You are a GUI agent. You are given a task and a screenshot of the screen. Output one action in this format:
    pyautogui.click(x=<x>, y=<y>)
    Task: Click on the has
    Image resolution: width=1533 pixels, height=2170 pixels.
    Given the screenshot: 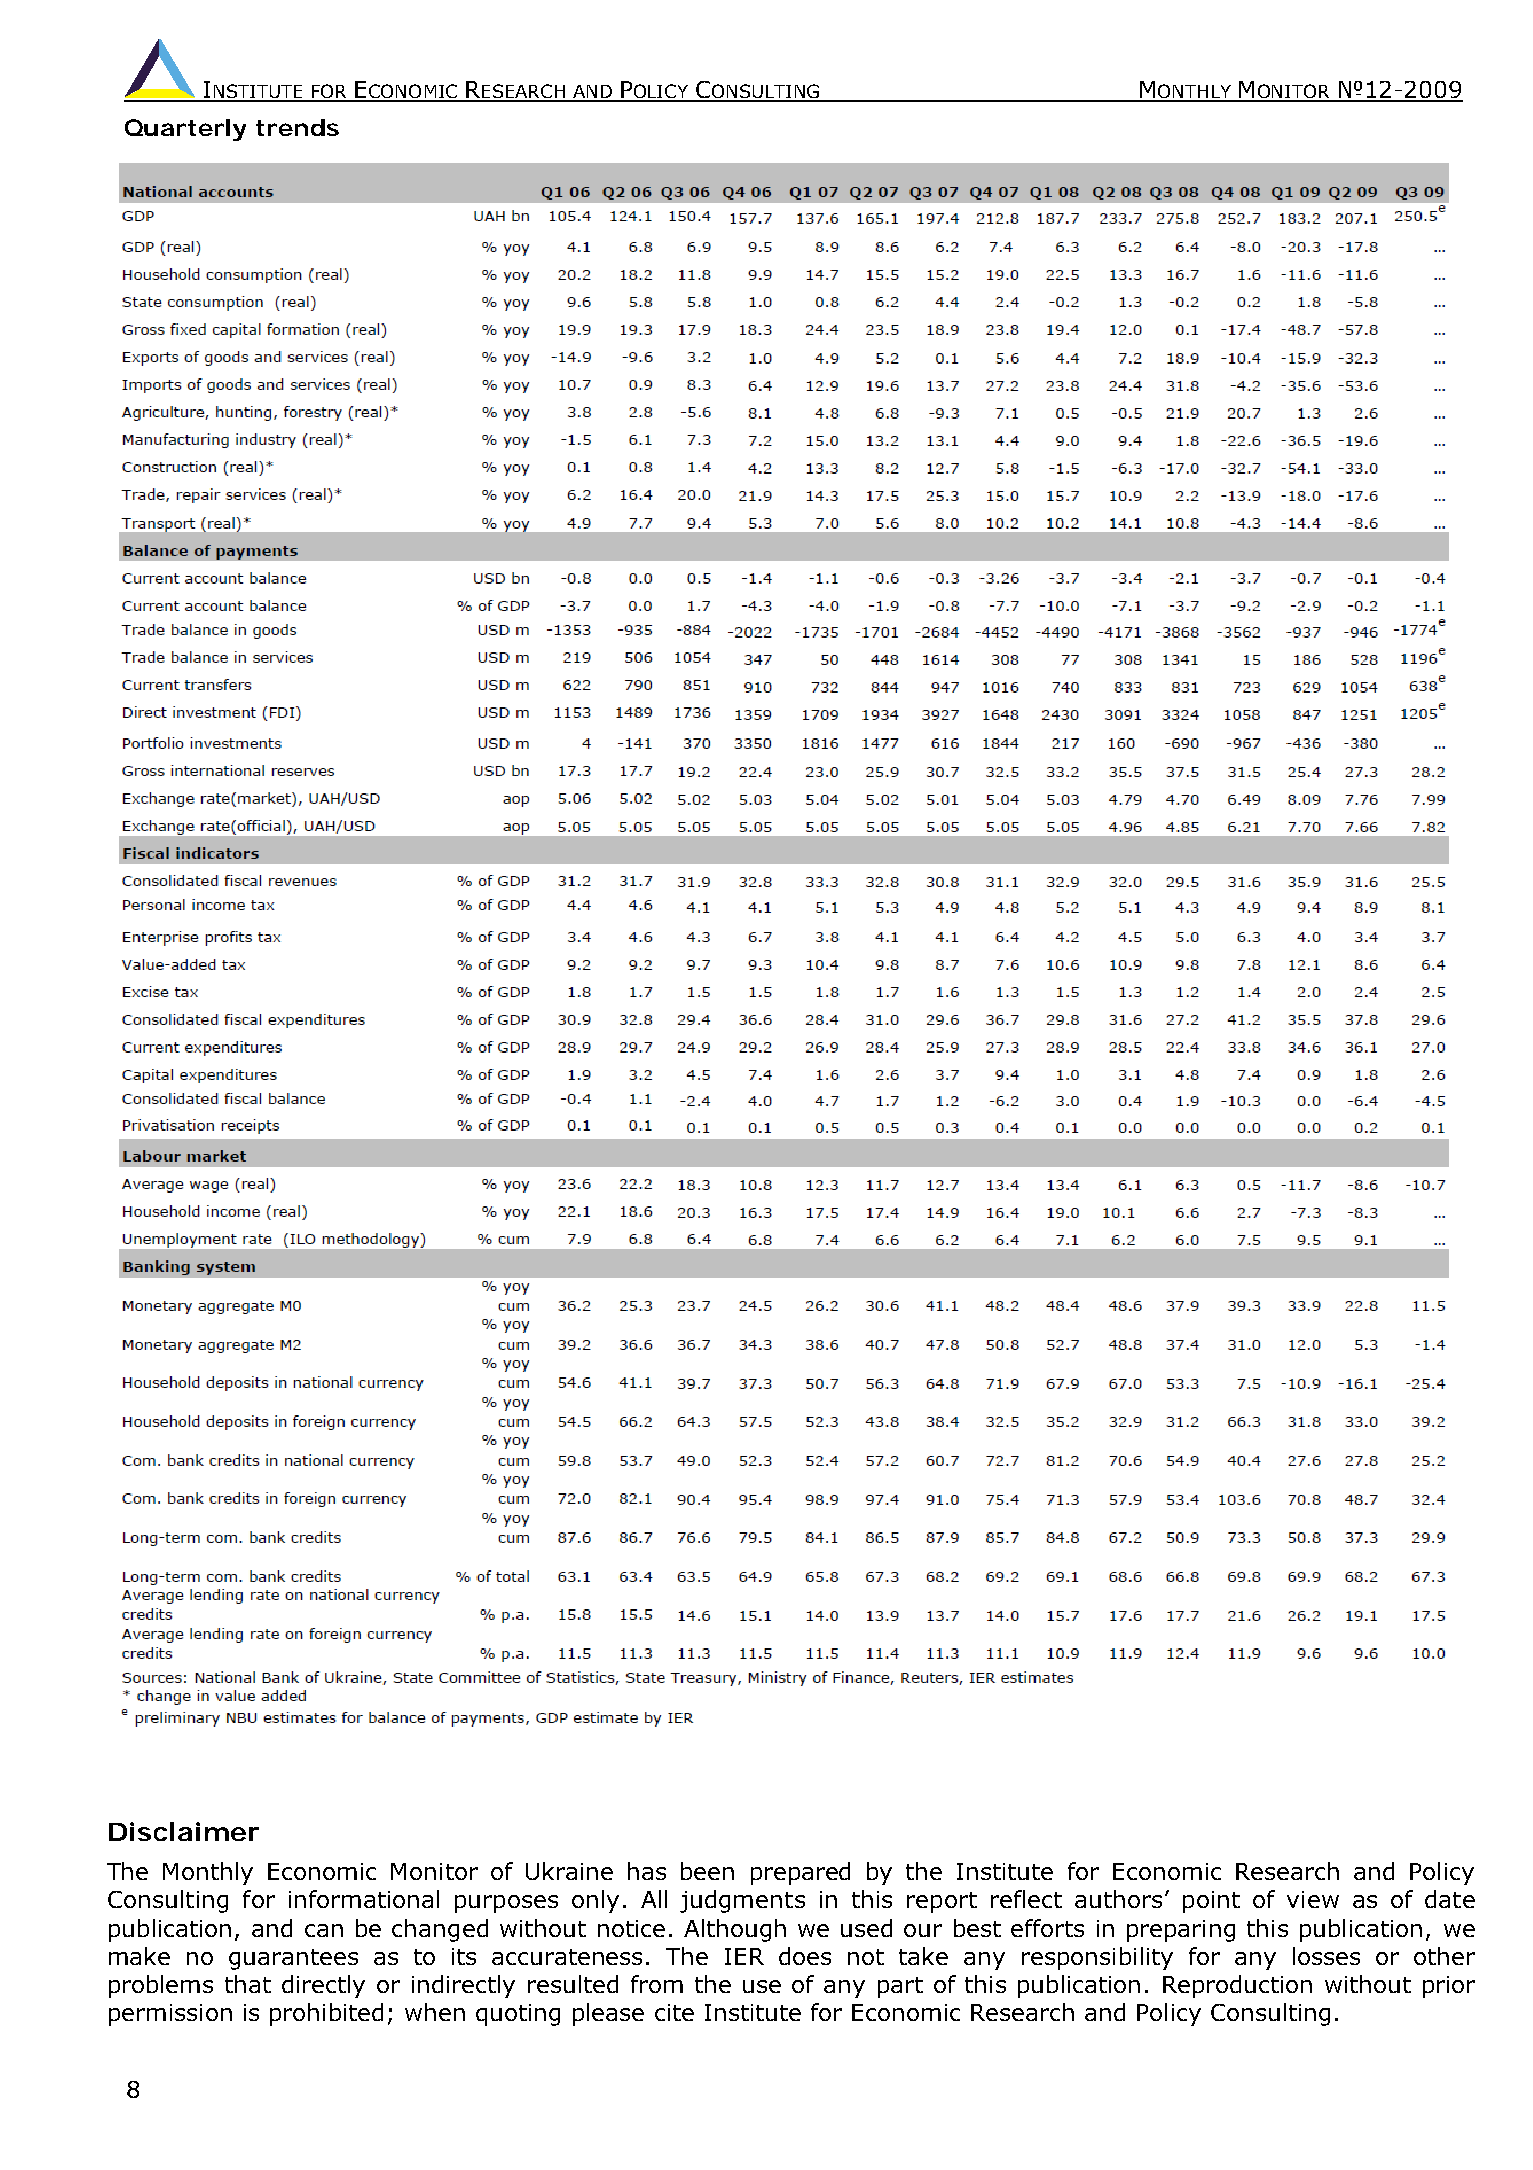 What is the action you would take?
    pyautogui.click(x=647, y=1871)
